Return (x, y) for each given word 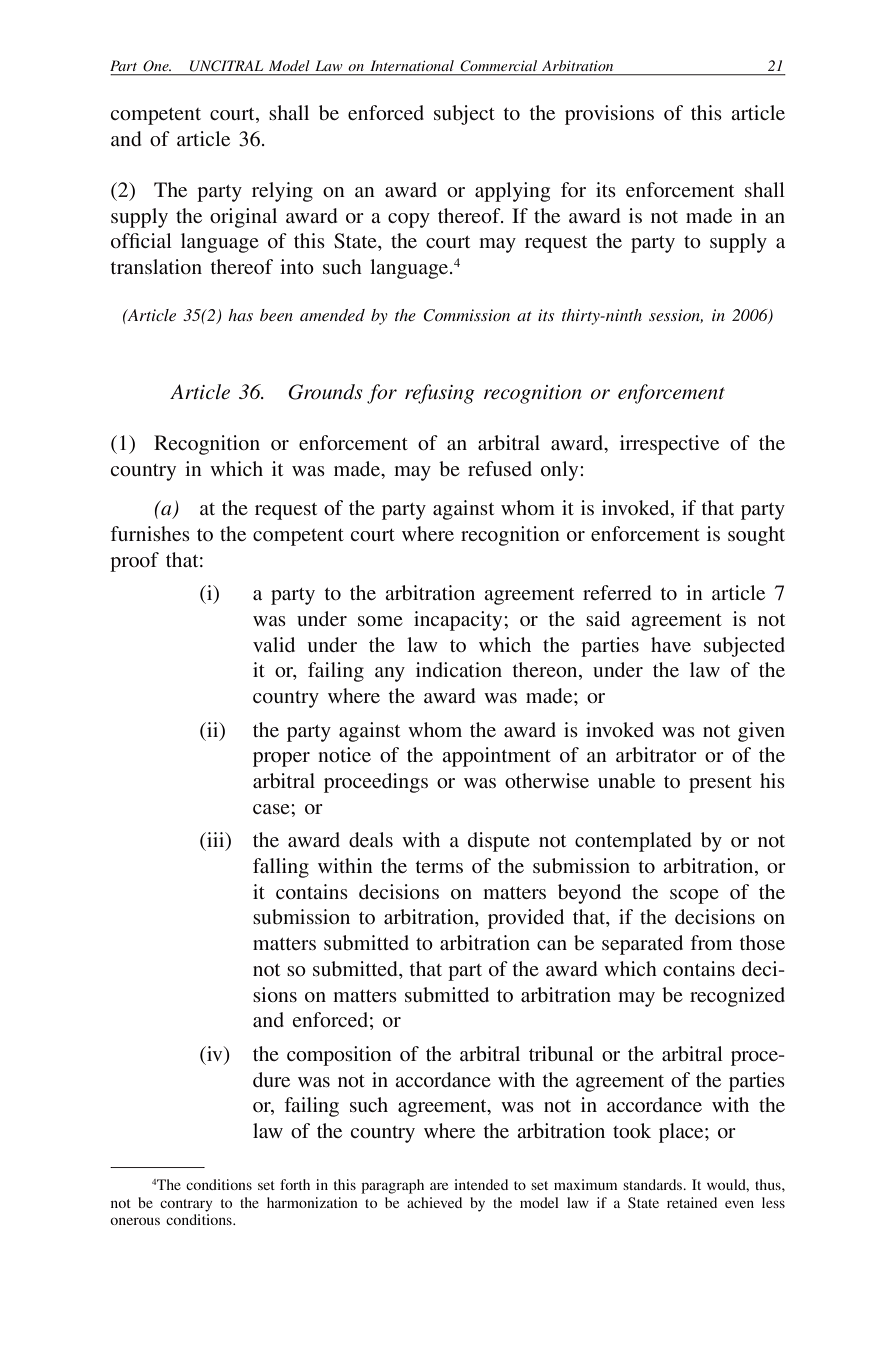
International (412, 65)
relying (282, 192)
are (439, 1186)
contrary (186, 1205)
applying (512, 192)
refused (500, 468)
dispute (499, 842)
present (720, 784)
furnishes (150, 533)
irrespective (669, 445)
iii (216, 841)
